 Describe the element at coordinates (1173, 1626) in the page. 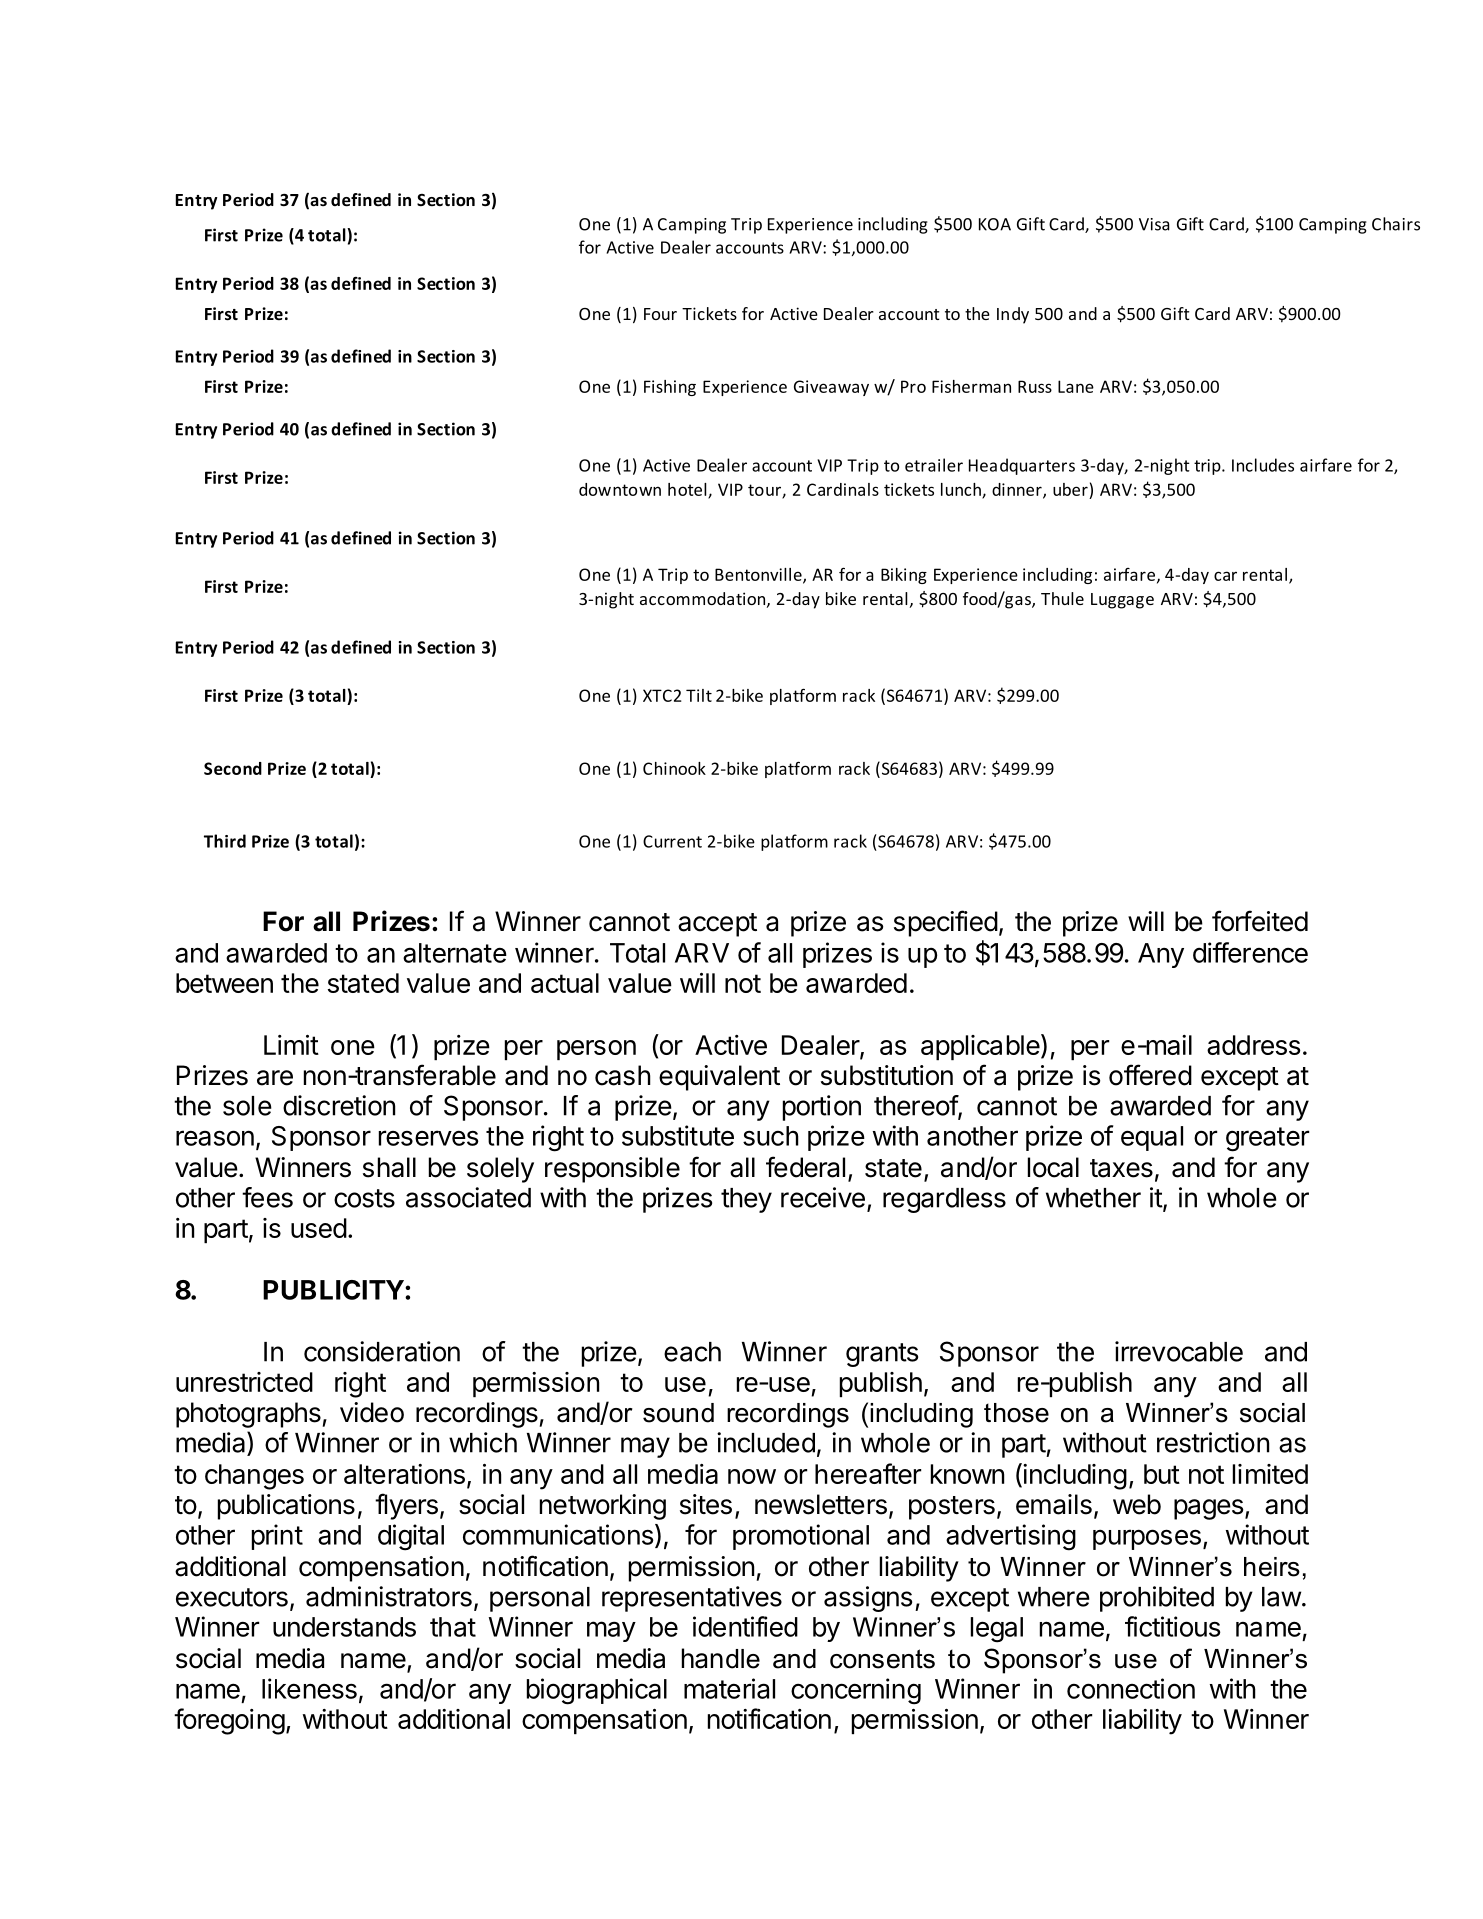

I see `fictitious` at that location.
